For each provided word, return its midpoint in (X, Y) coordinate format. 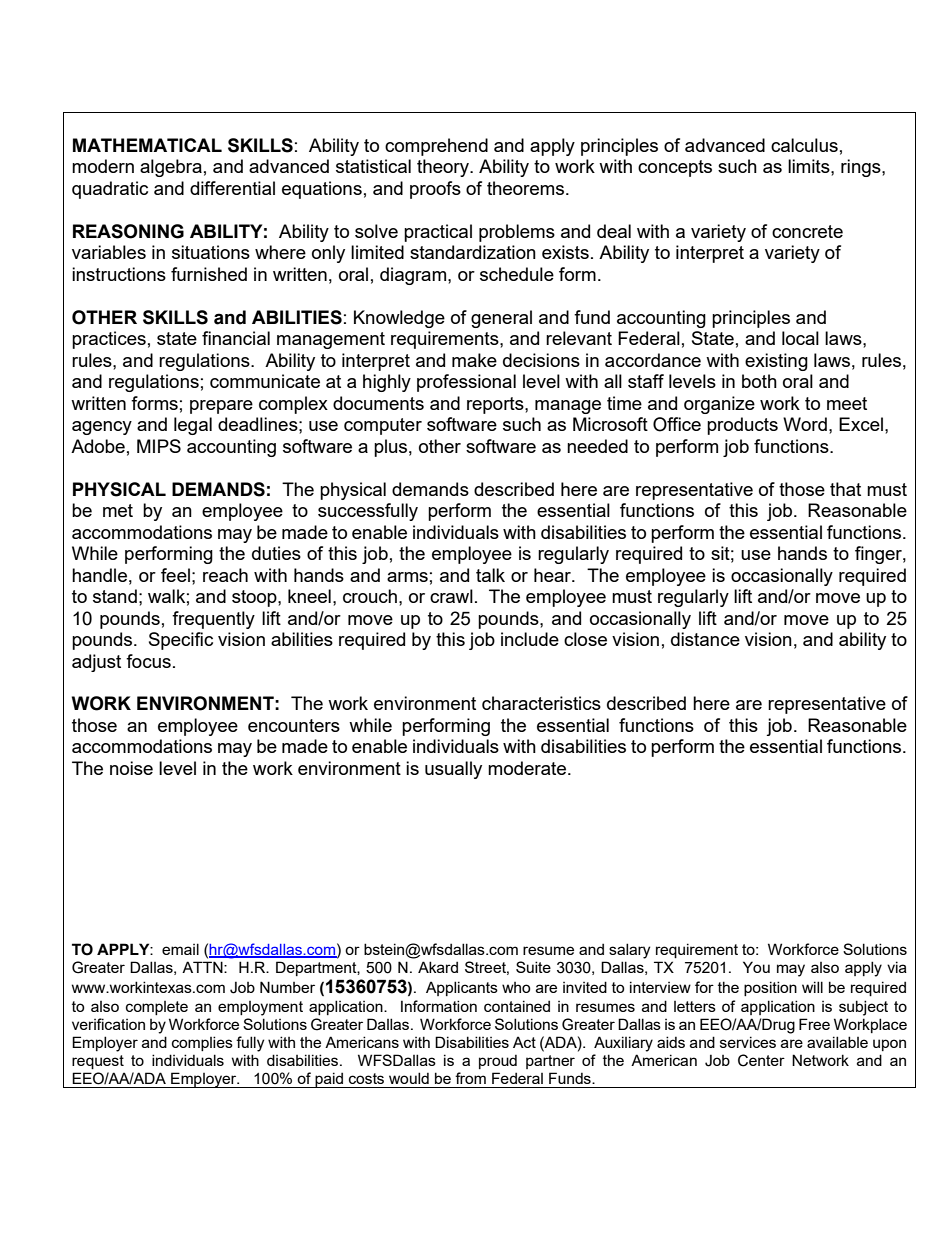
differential (232, 188)
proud (498, 1061)
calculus (804, 145)
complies (202, 1043)
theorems (527, 188)
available (837, 1042)
